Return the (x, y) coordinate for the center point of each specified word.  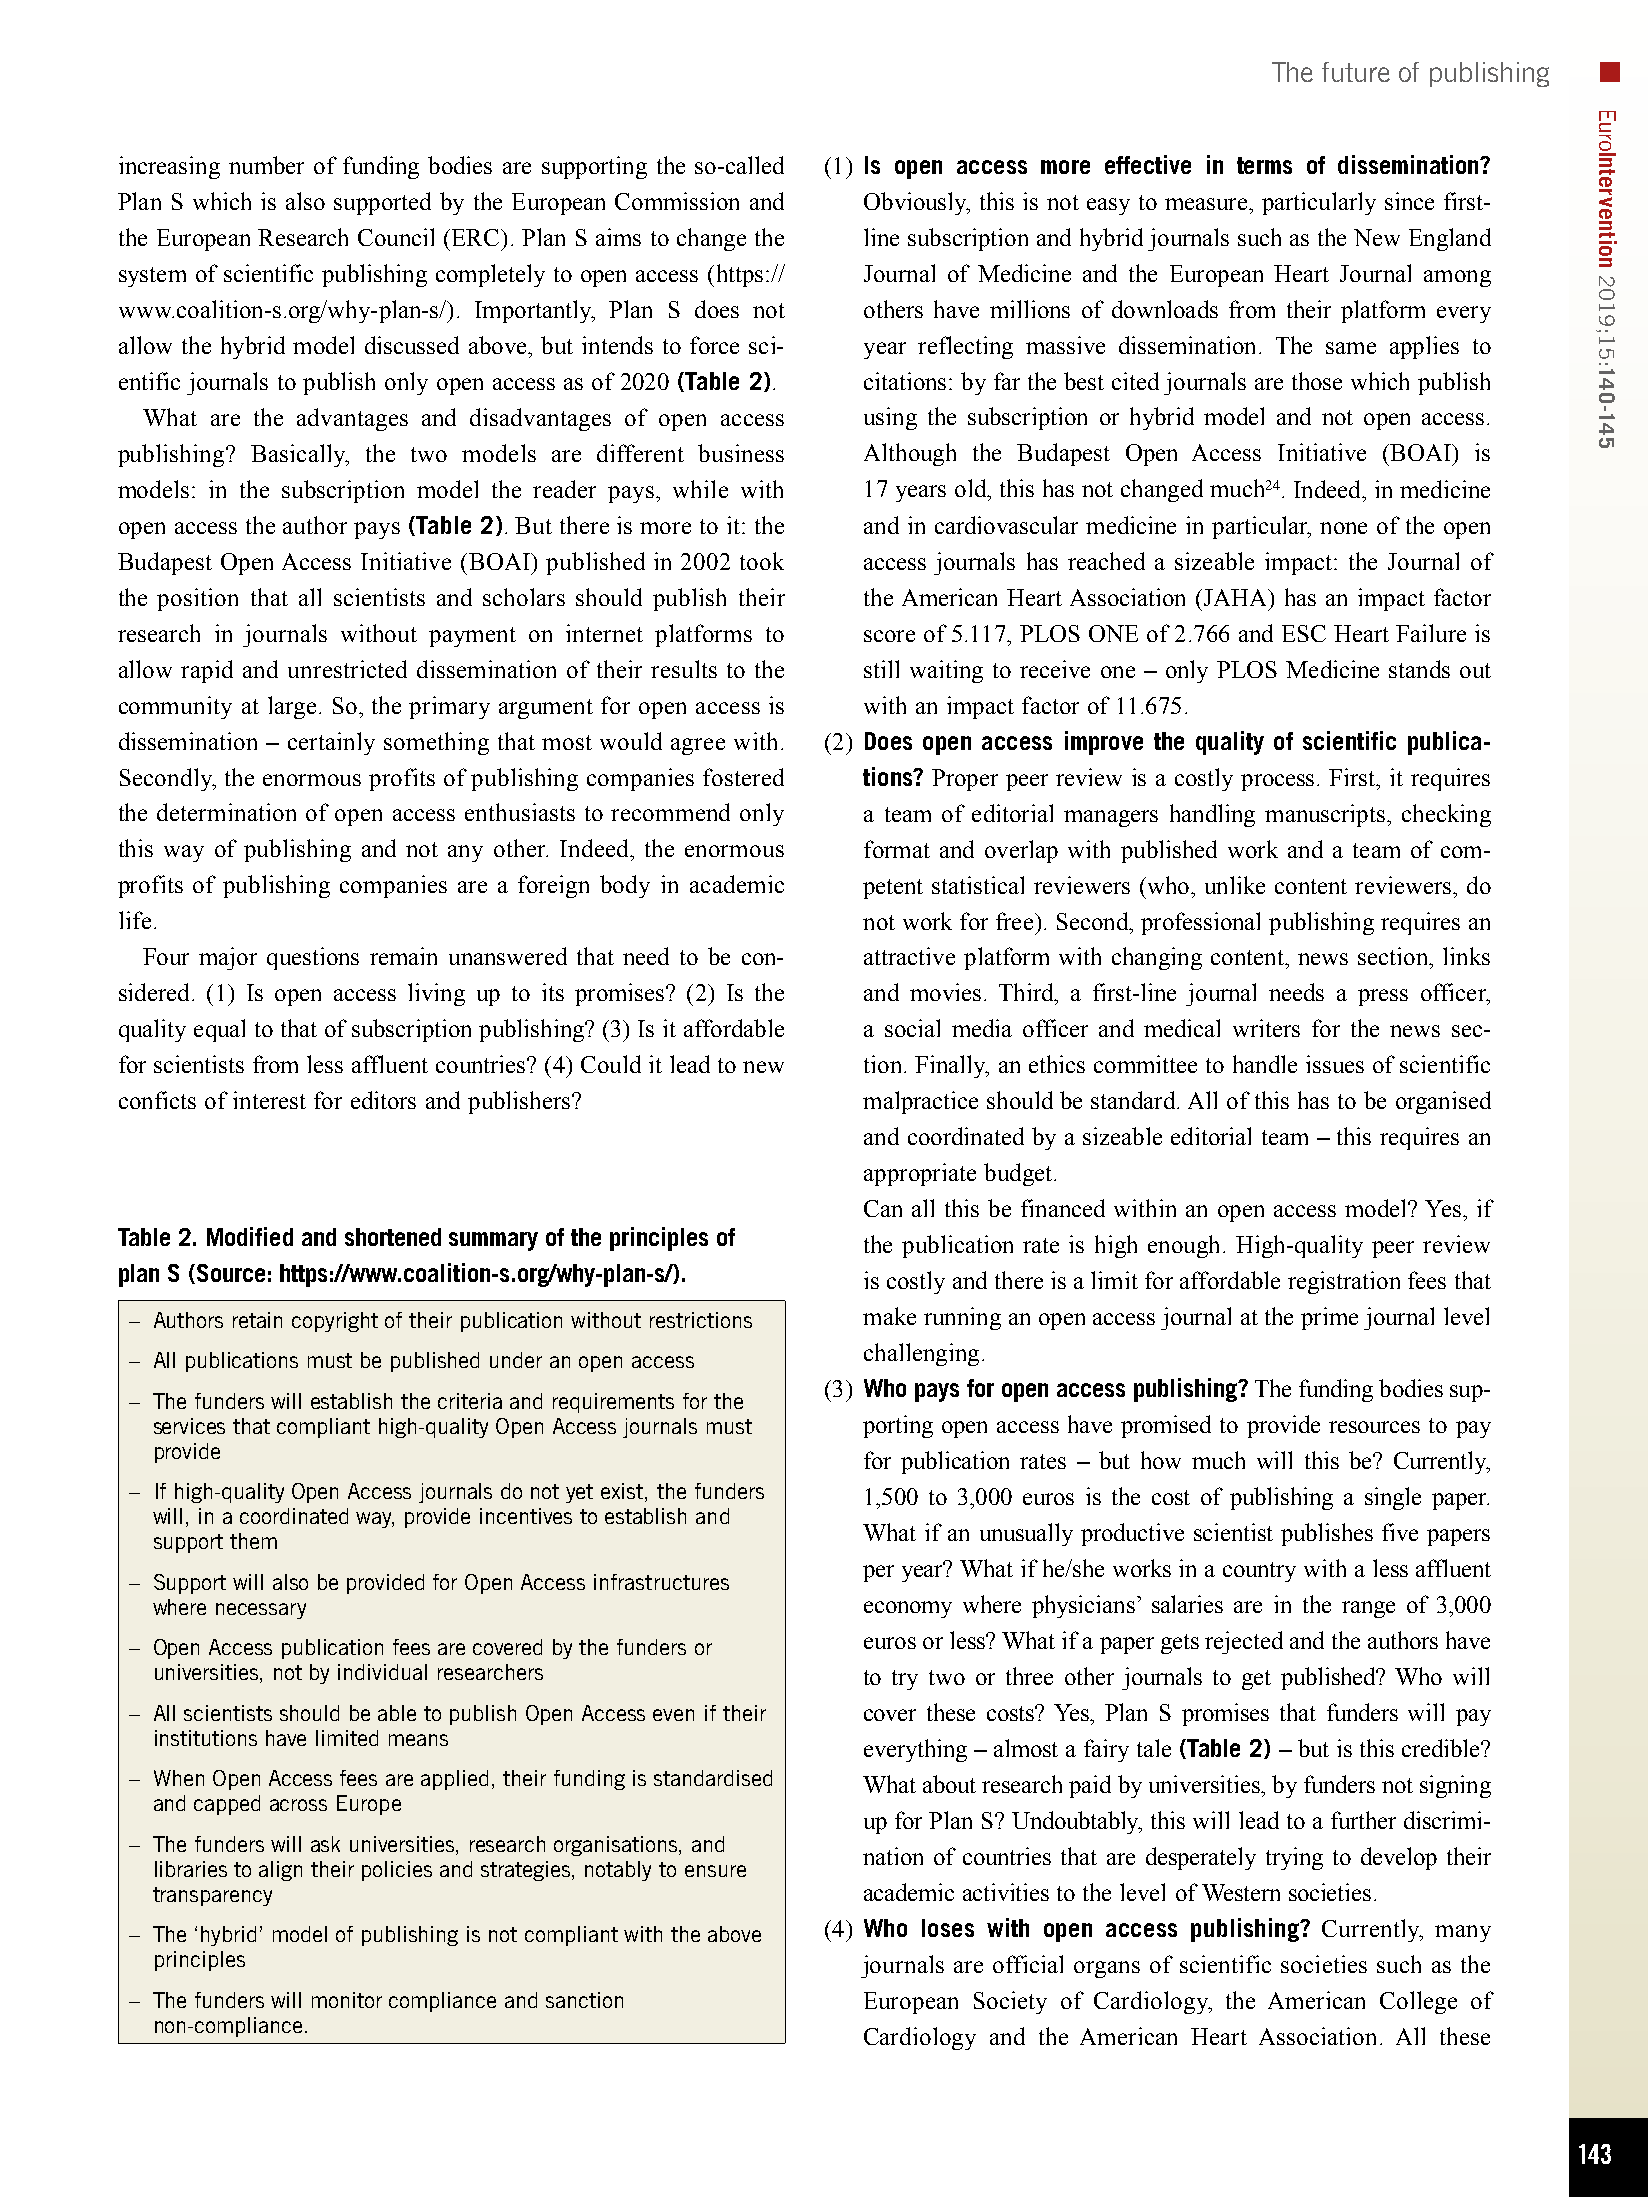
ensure (715, 1871)
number (266, 165)
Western (1241, 1892)
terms (1264, 165)
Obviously (916, 203)
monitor (347, 2000)
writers (1266, 1028)
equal (219, 1030)
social (912, 1028)
